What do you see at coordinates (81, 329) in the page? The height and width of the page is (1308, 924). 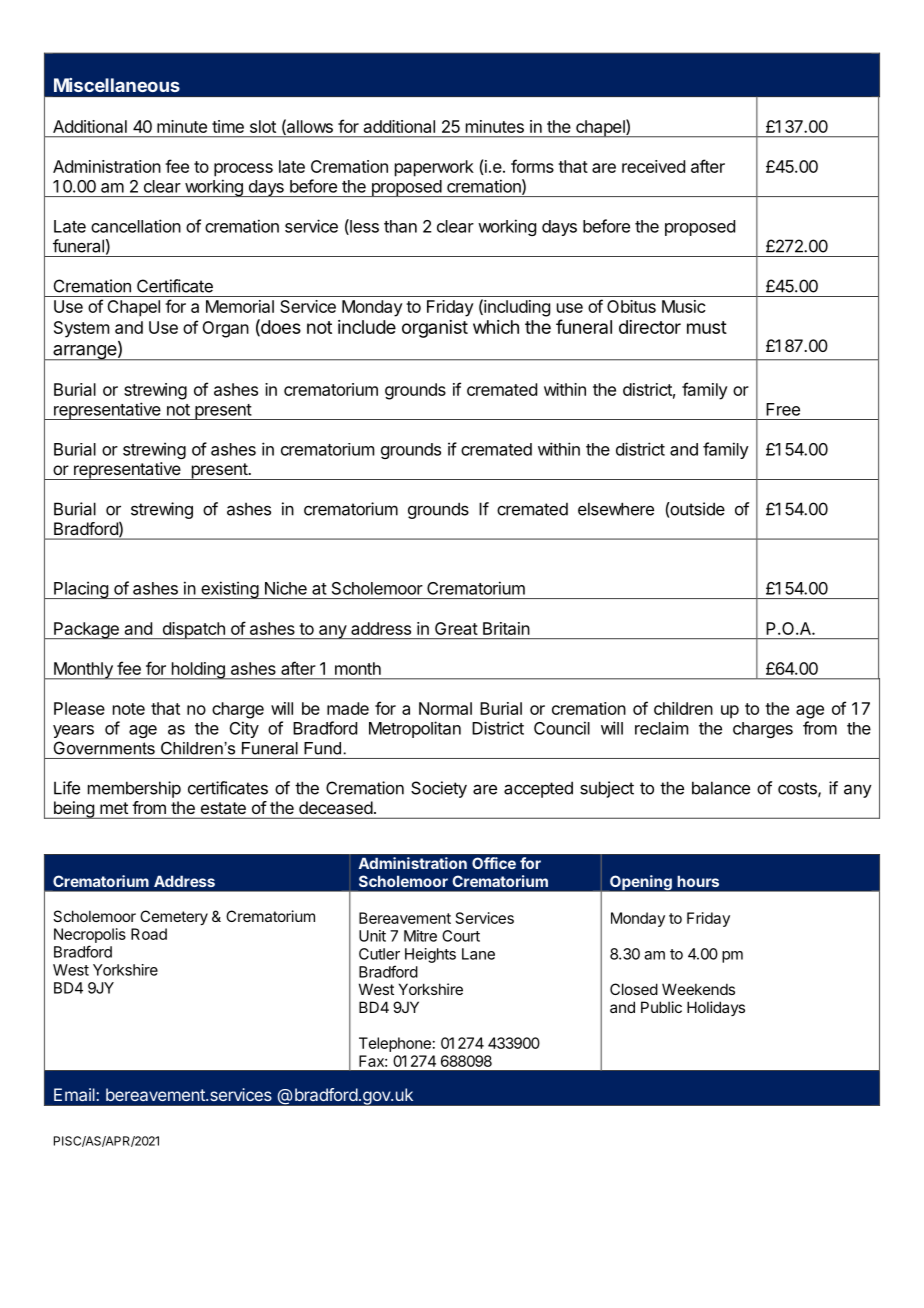 I see `System` at bounding box center [81, 329].
